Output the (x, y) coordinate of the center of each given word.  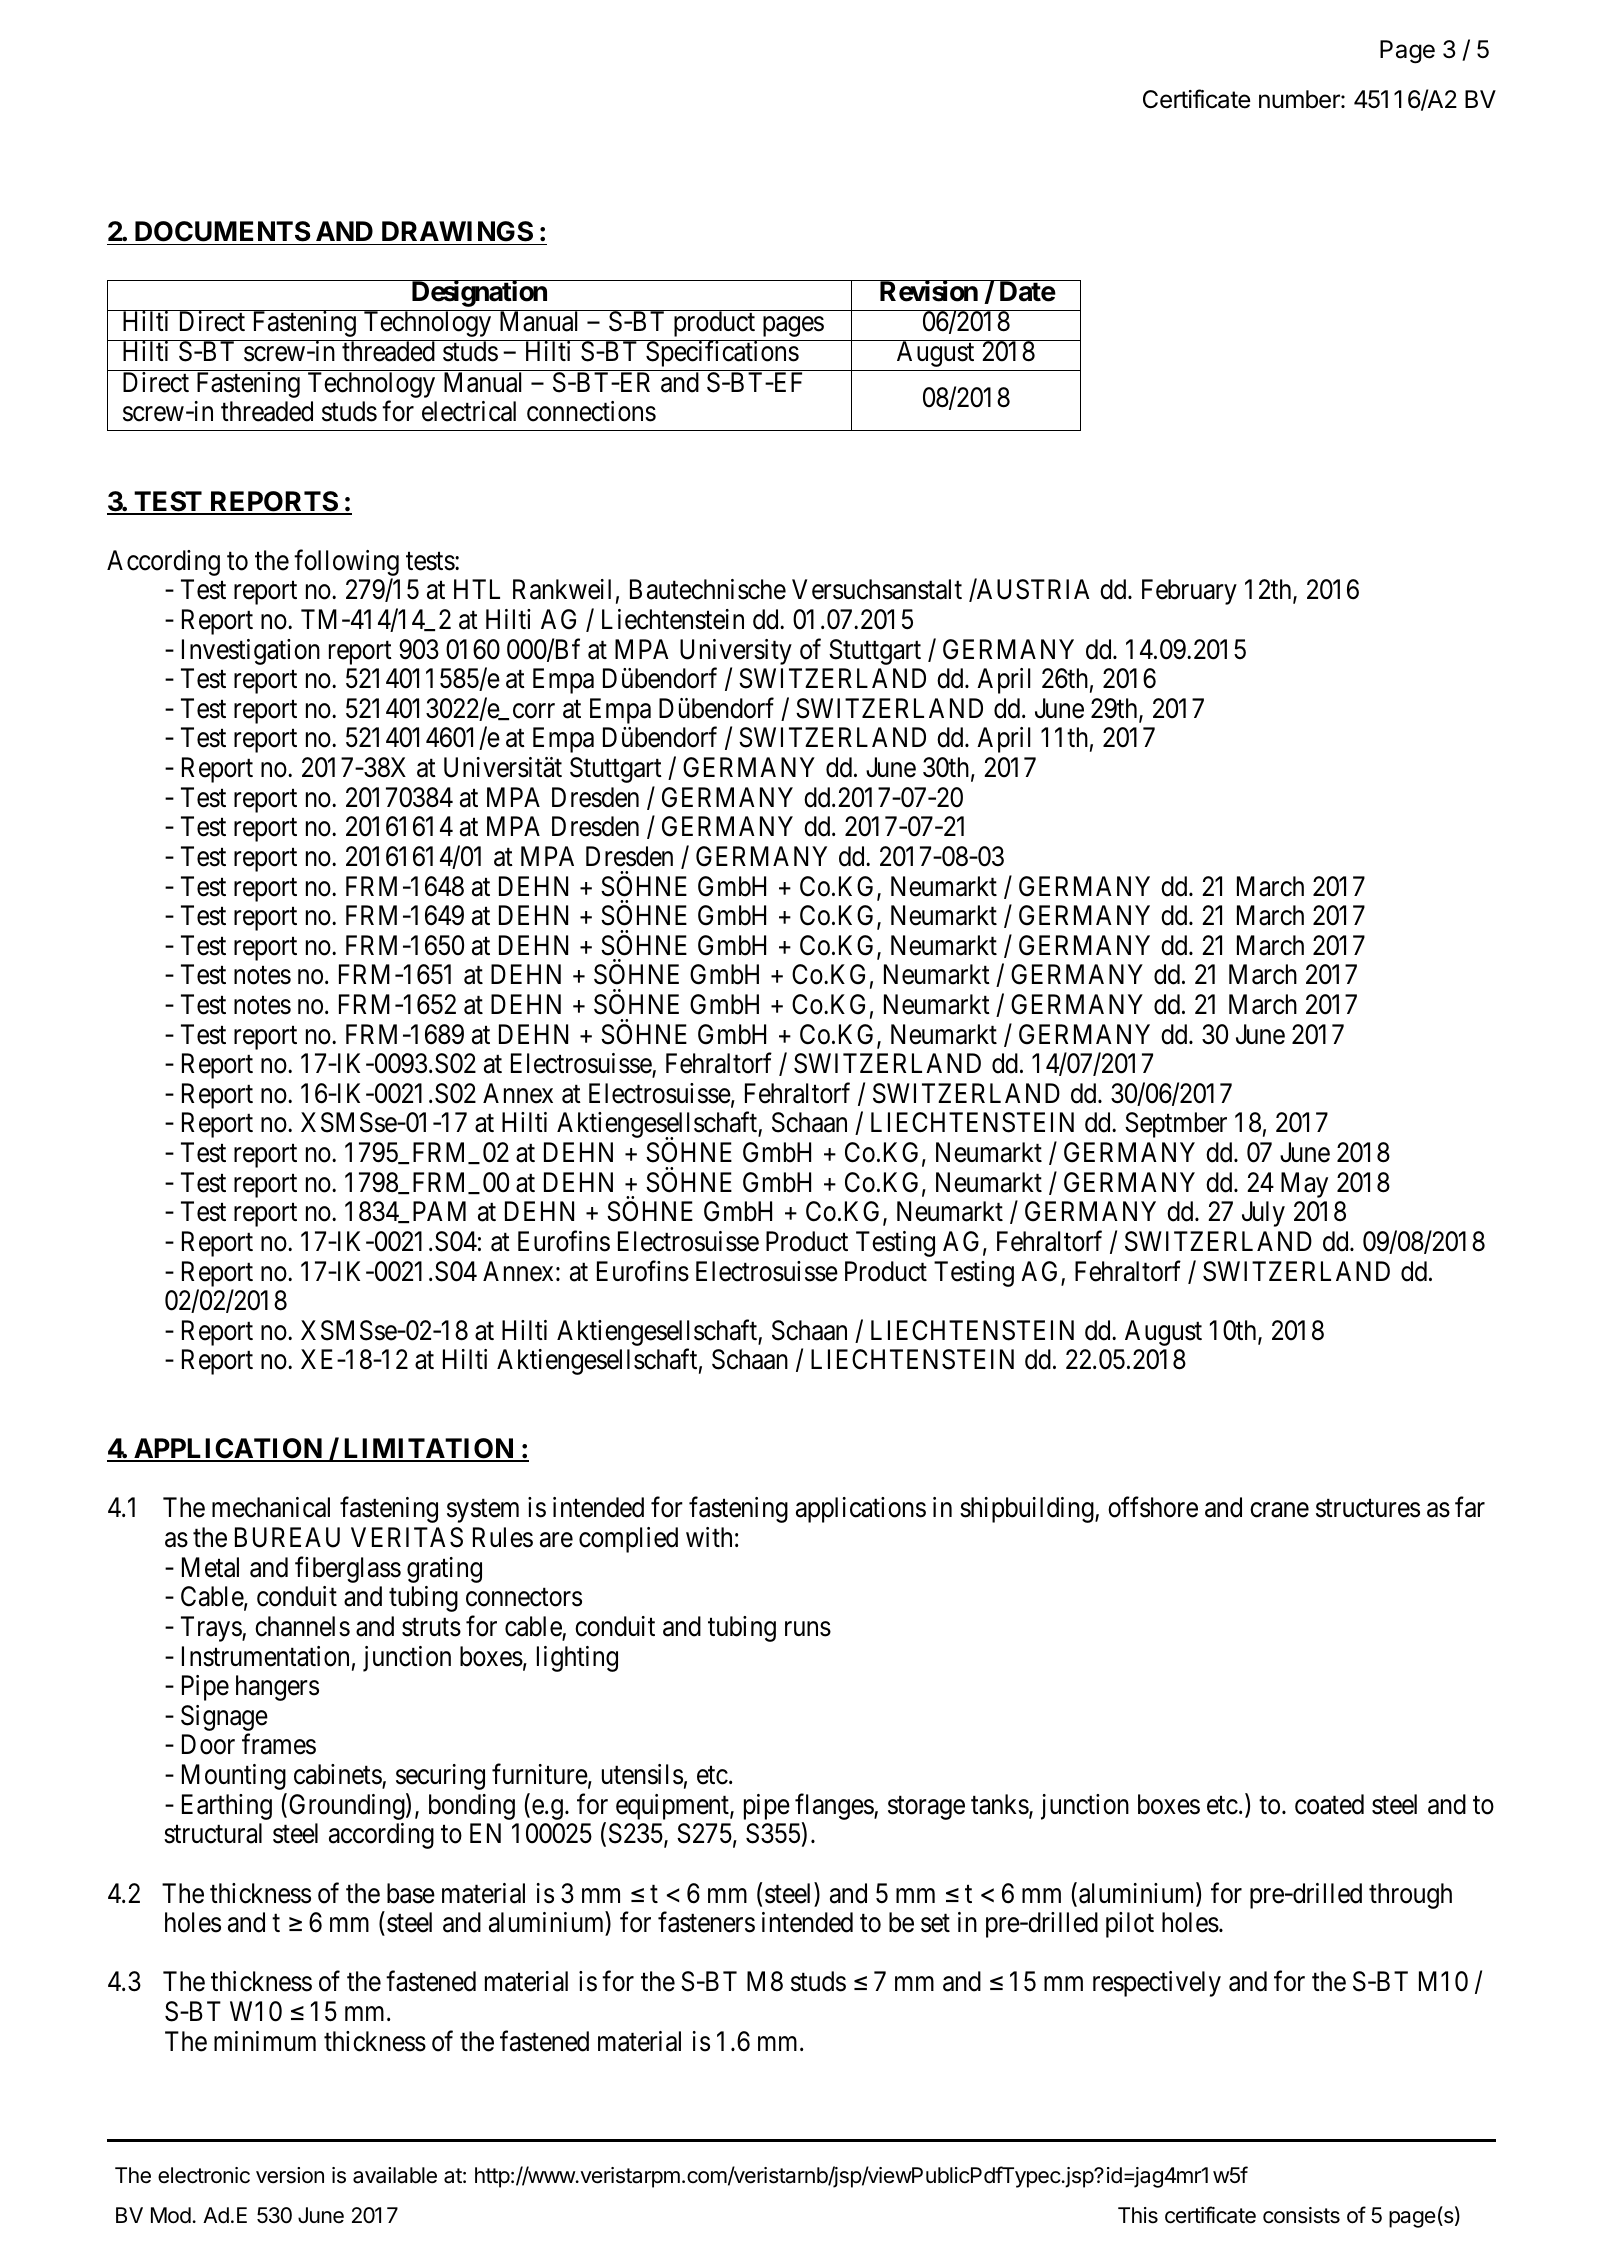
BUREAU (287, 1537)
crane (1279, 1510)
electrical (469, 411)
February (1189, 592)
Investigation (251, 652)
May (1304, 1185)
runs (808, 1629)
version (290, 2175)
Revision (928, 291)
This (1138, 2215)
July (1263, 1214)
